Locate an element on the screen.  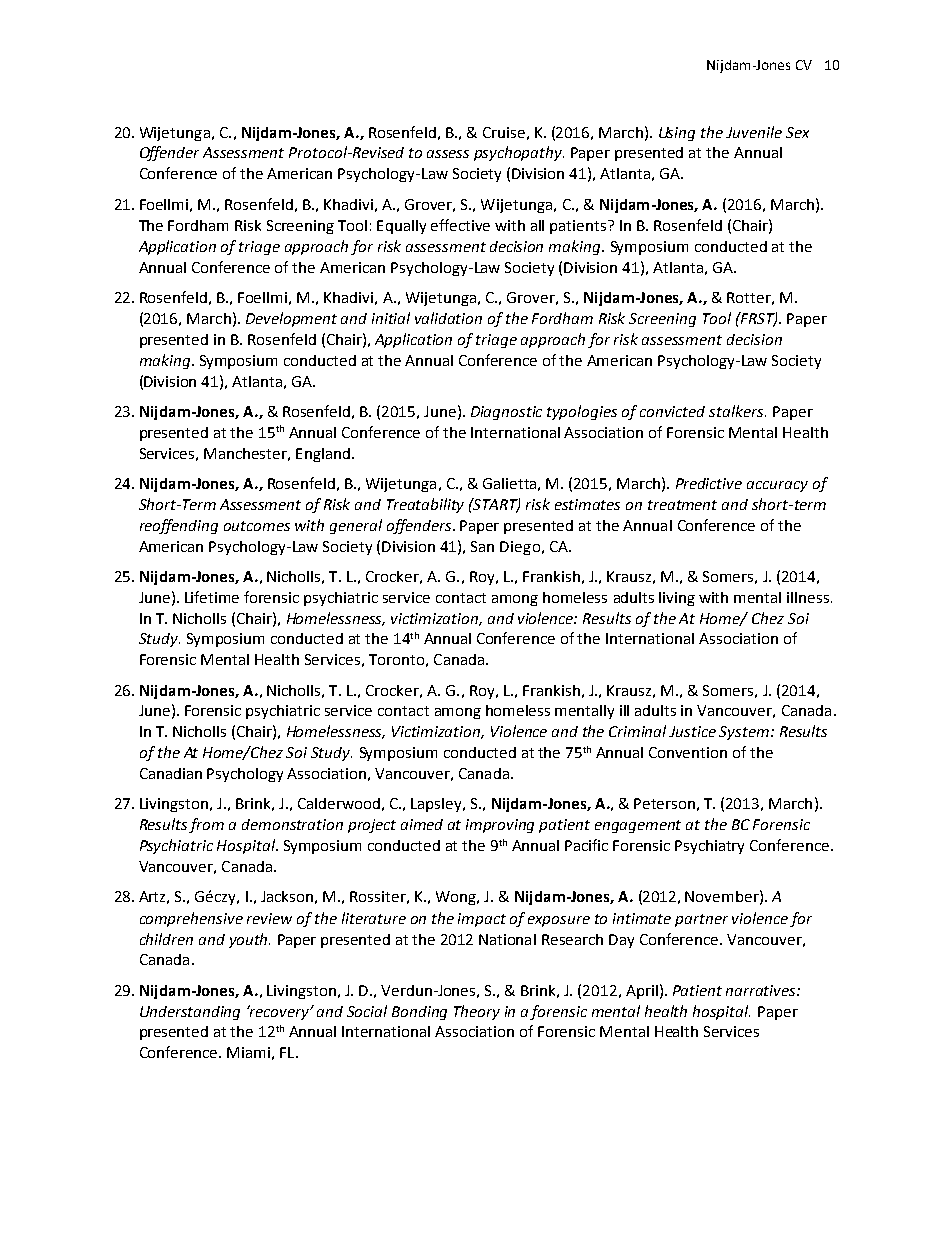
psychopathy is located at coordinates (519, 153).
